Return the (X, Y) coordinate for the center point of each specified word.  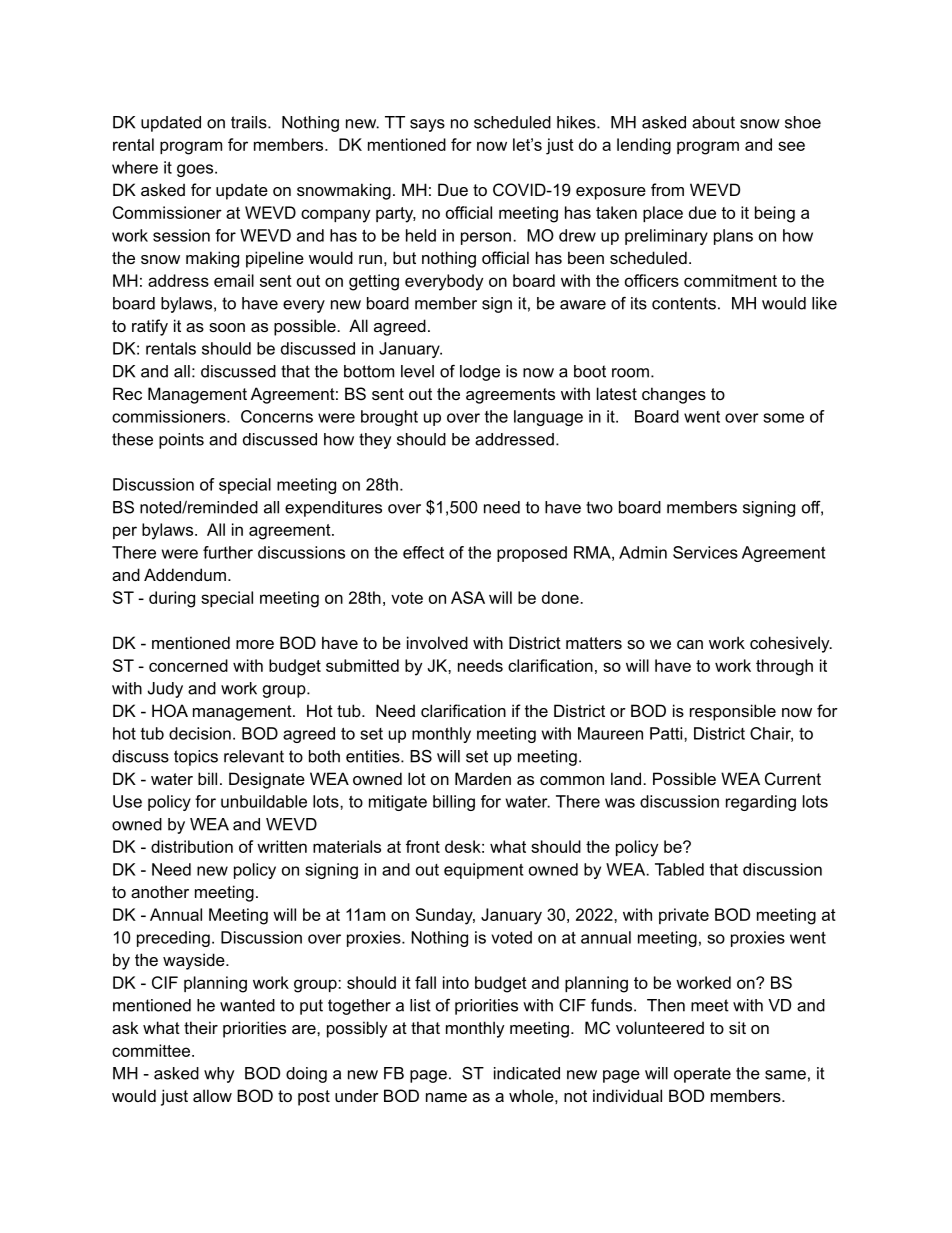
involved (437, 642)
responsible (733, 712)
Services (705, 552)
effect (423, 552)
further (228, 552)
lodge (480, 373)
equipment (483, 871)
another (160, 891)
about (713, 122)
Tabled (679, 869)
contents (684, 303)
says (427, 125)
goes (196, 170)
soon (227, 327)
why (219, 1075)
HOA (170, 710)
